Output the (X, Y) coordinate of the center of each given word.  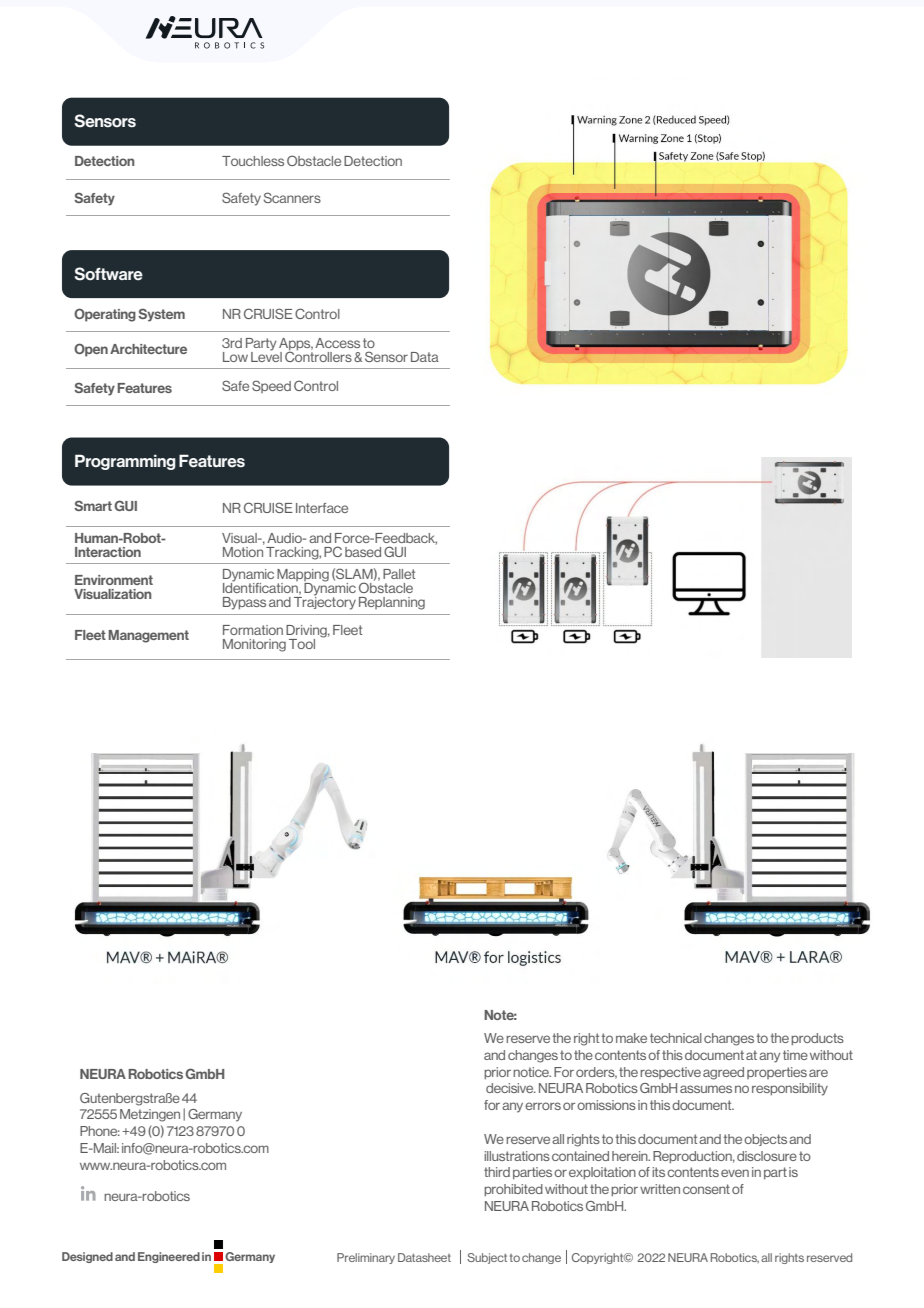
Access (337, 343)
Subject (487, 1258)
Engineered (169, 1257)
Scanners (292, 197)
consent (706, 1189)
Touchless (253, 161)
